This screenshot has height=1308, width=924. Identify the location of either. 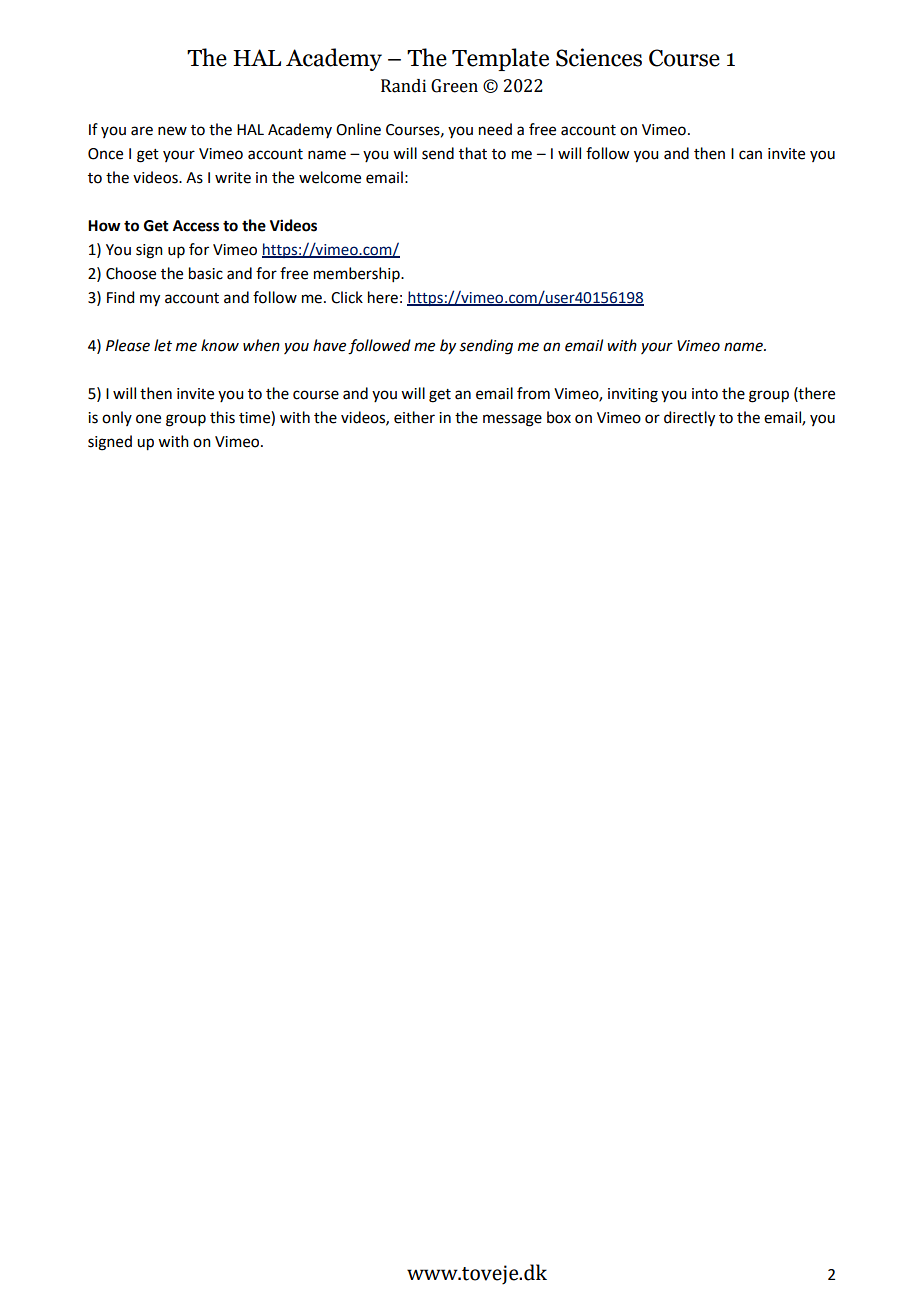
(414, 417).
